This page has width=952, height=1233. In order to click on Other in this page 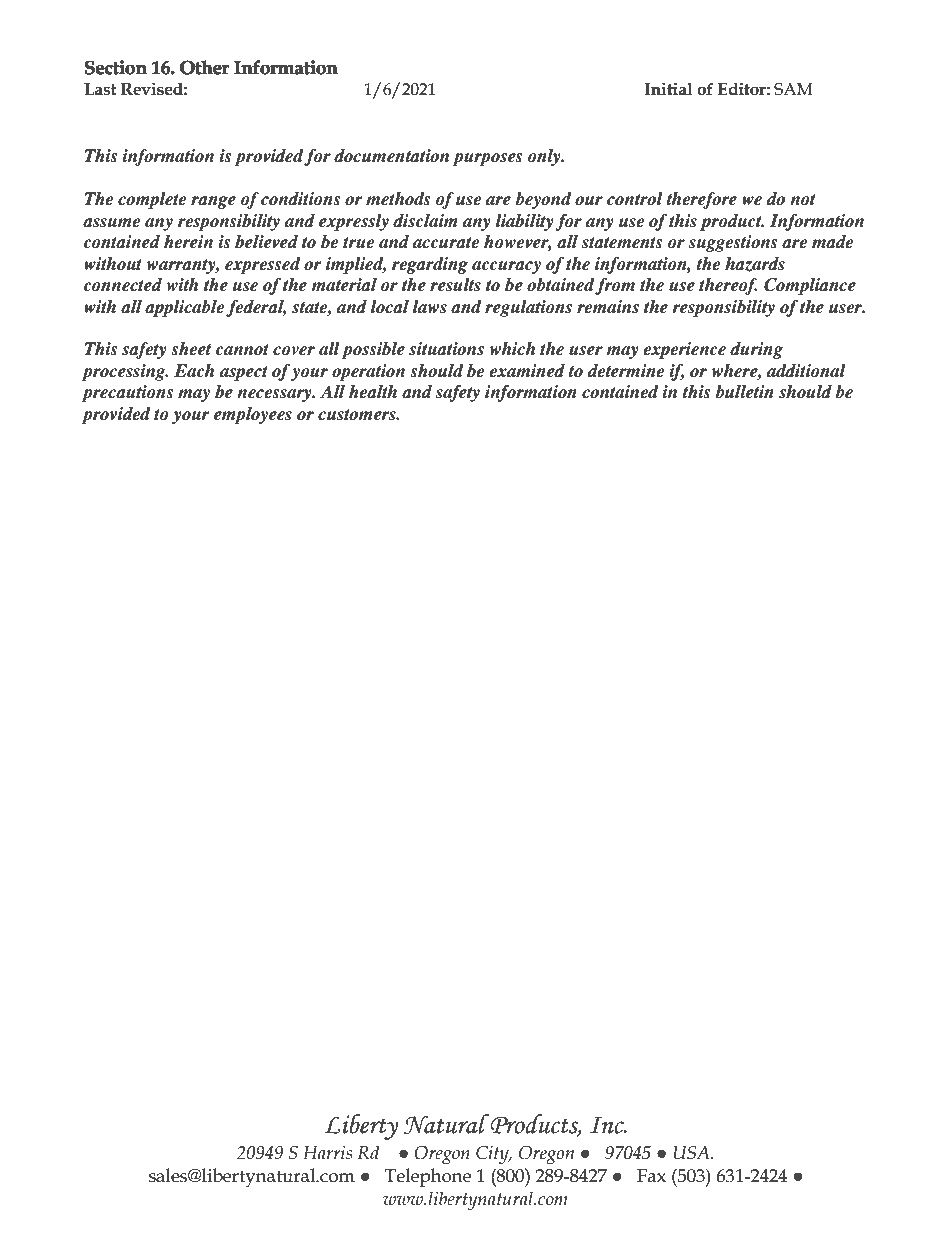, I will do `click(204, 68)`.
